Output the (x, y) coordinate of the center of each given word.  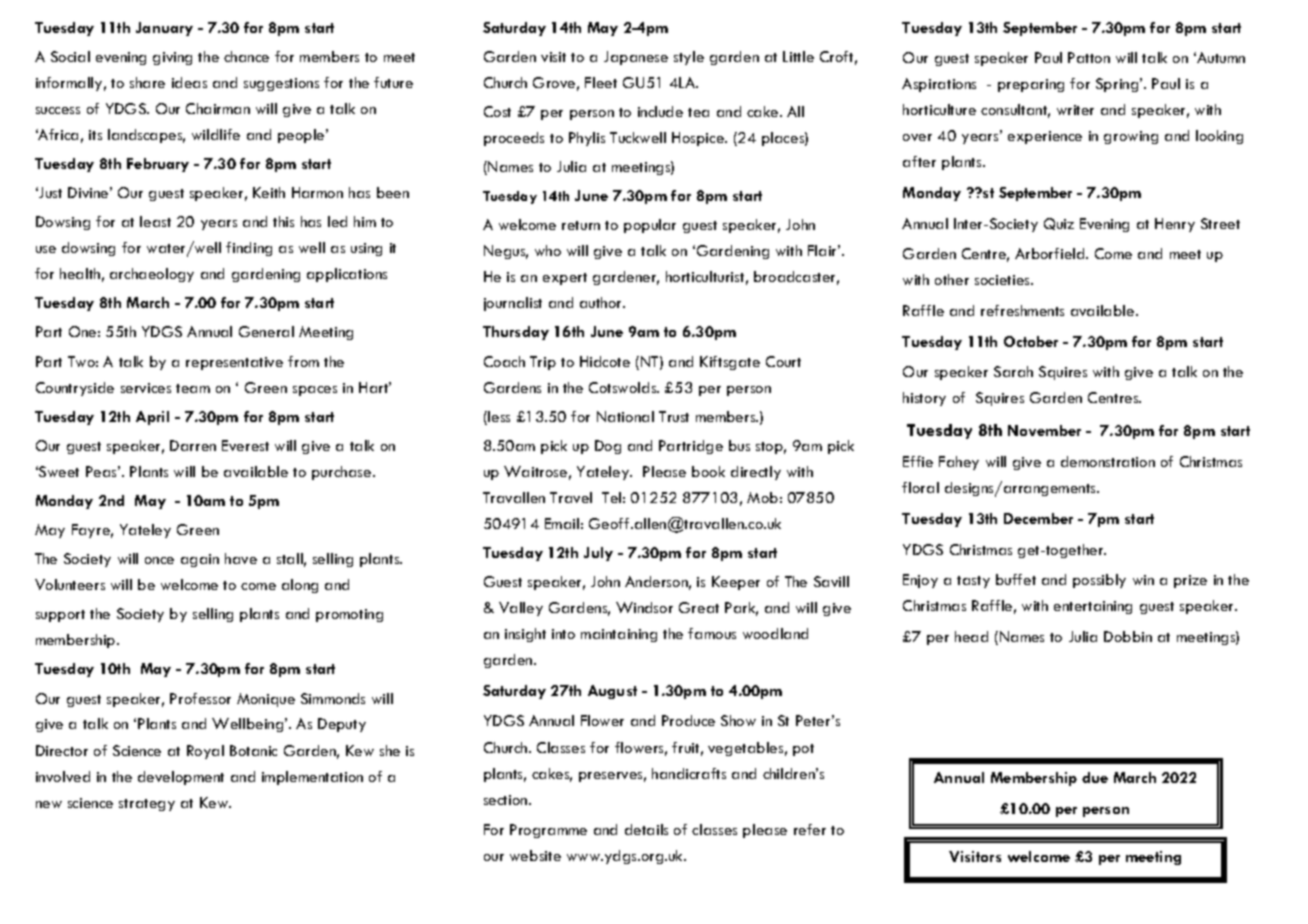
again (200, 560)
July (598, 554)
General (266, 331)
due (1095, 777)
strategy (147, 805)
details (646, 829)
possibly (1099, 581)
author (602, 302)
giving (172, 58)
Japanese (636, 58)
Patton (1089, 57)
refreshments (1022, 310)
